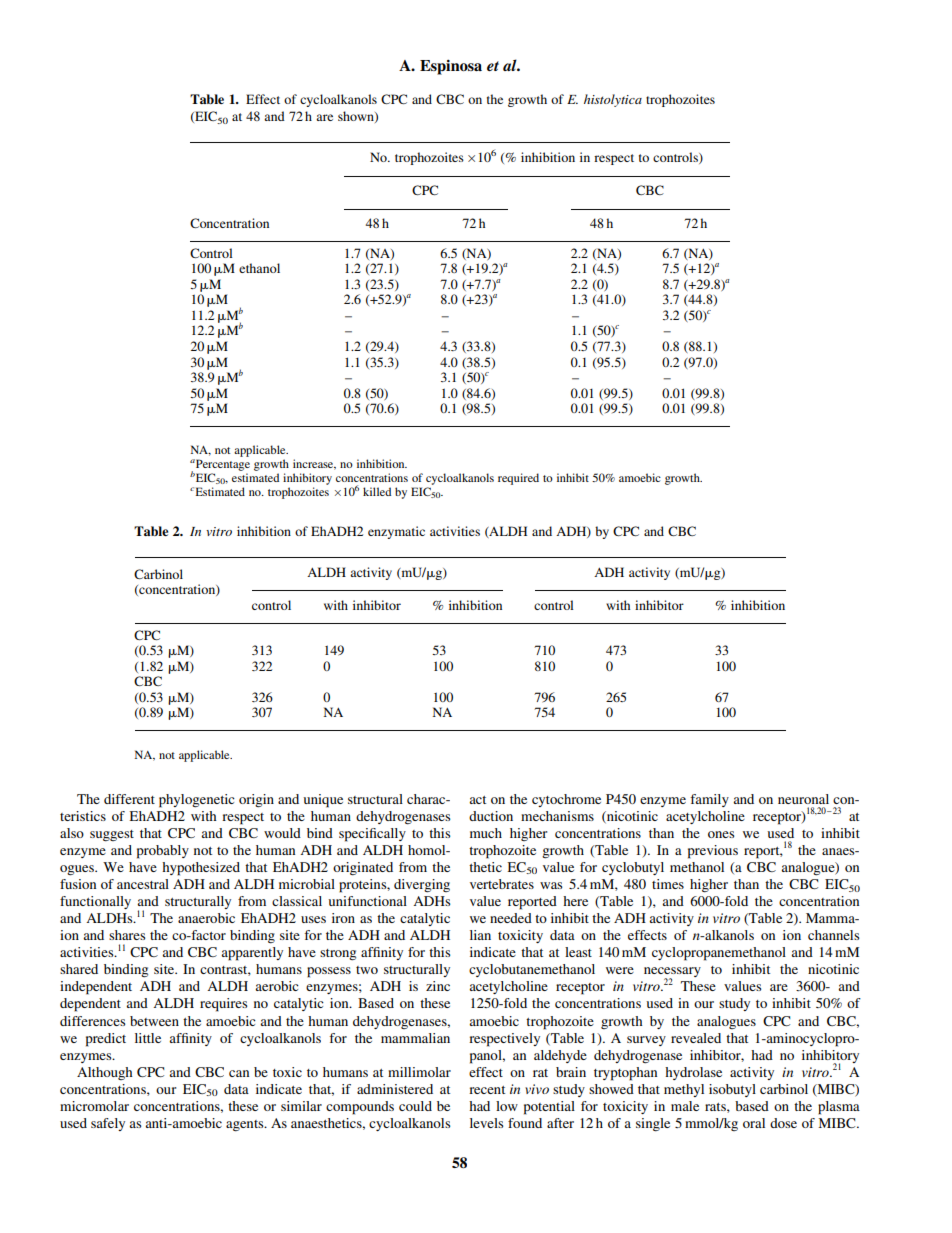  I want to click on enzymatic, so click(396, 532).
